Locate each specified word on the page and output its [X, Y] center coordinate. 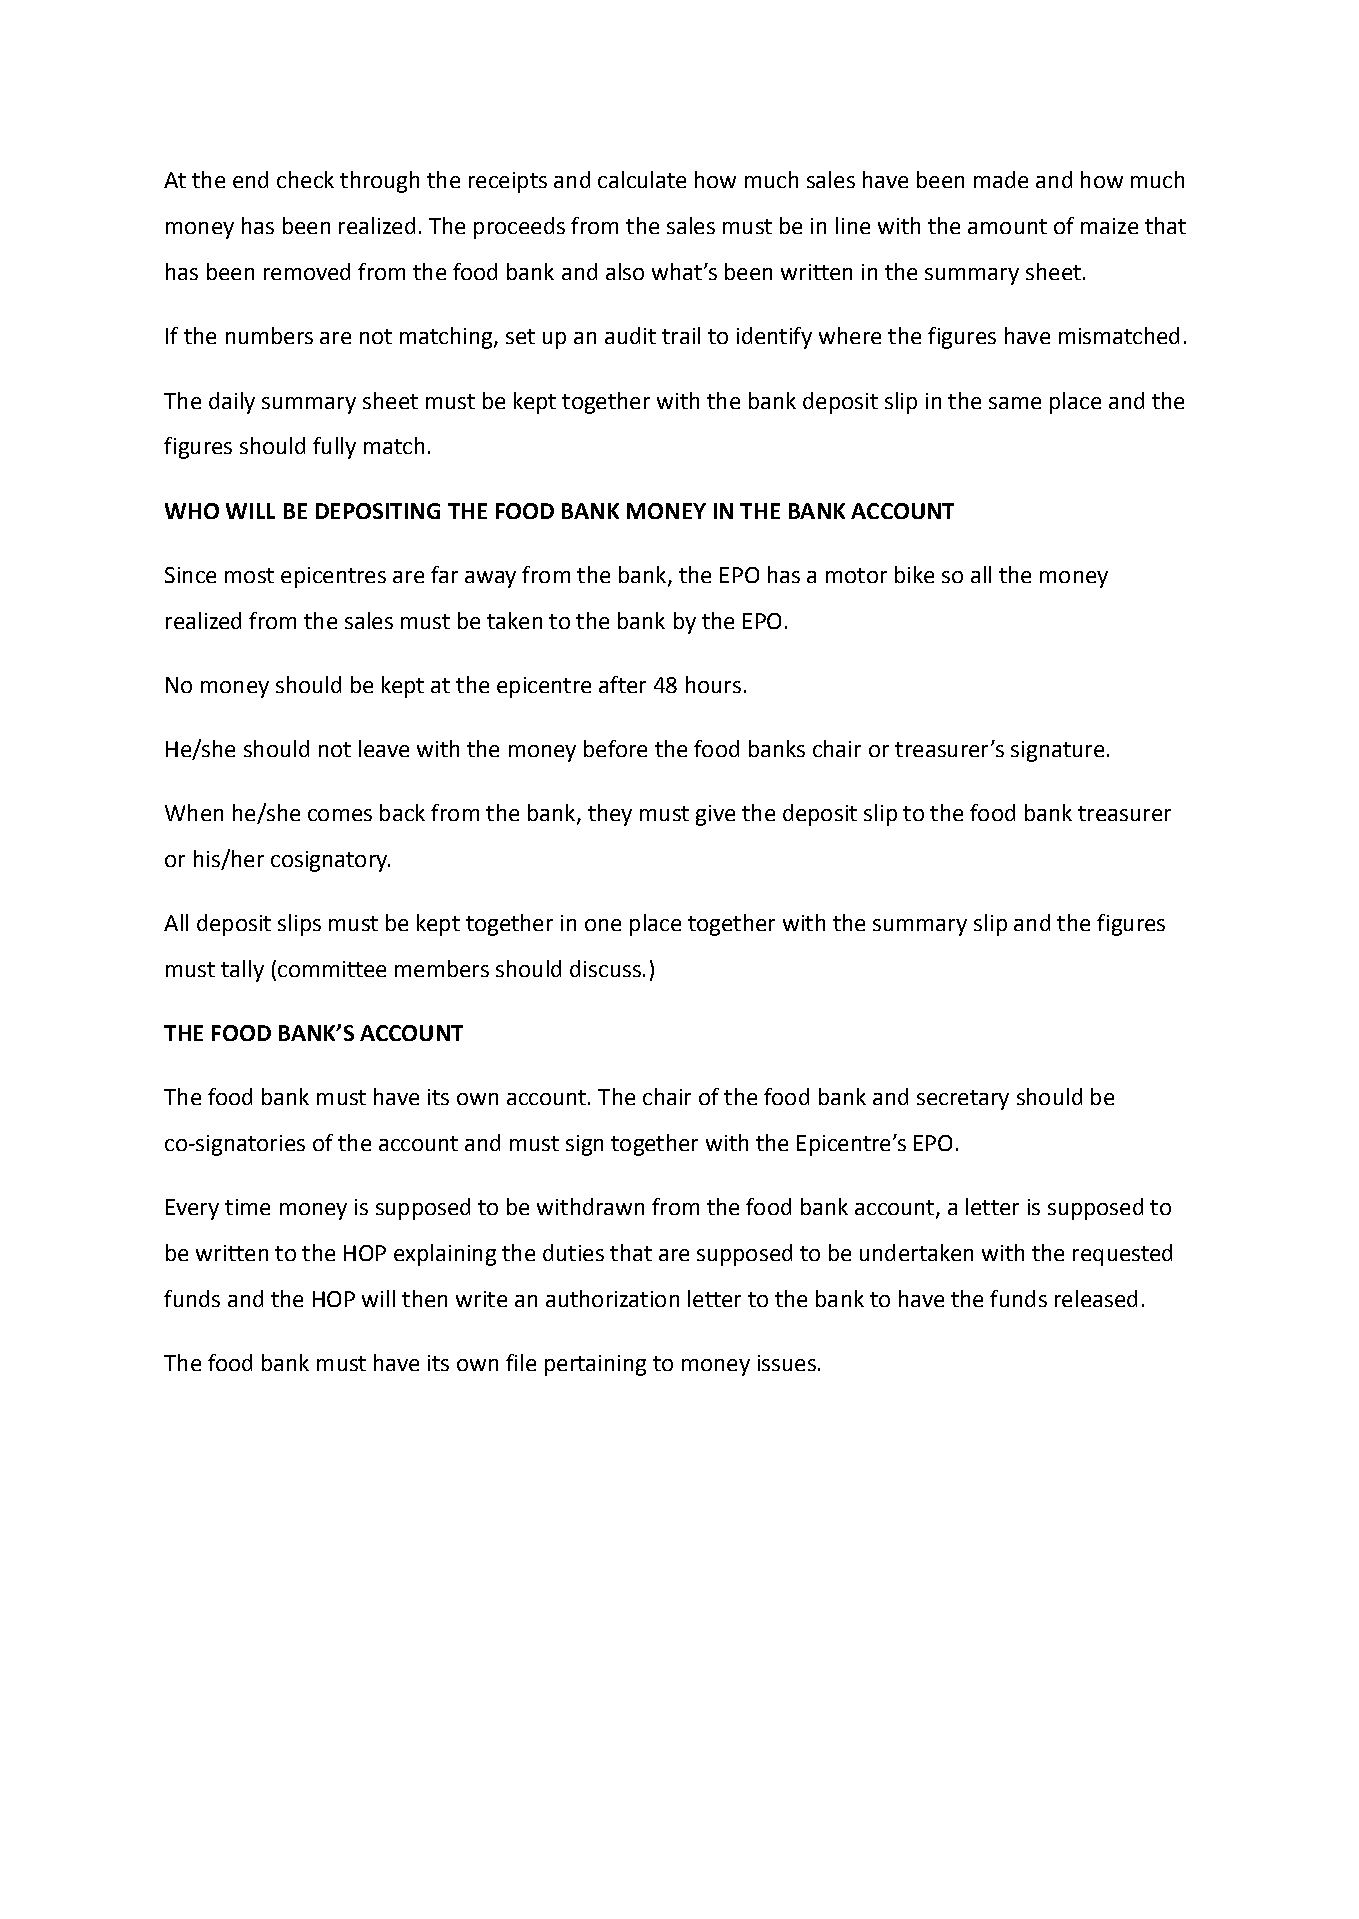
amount [1007, 226]
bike [914, 574]
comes [340, 815]
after [622, 684]
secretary [963, 1100]
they [610, 815]
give [715, 815]
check [305, 179]
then [424, 1298]
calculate [642, 179]
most [249, 575]
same [1015, 403]
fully [334, 448]
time [247, 1207]
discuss [605, 968]
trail [681, 335]
